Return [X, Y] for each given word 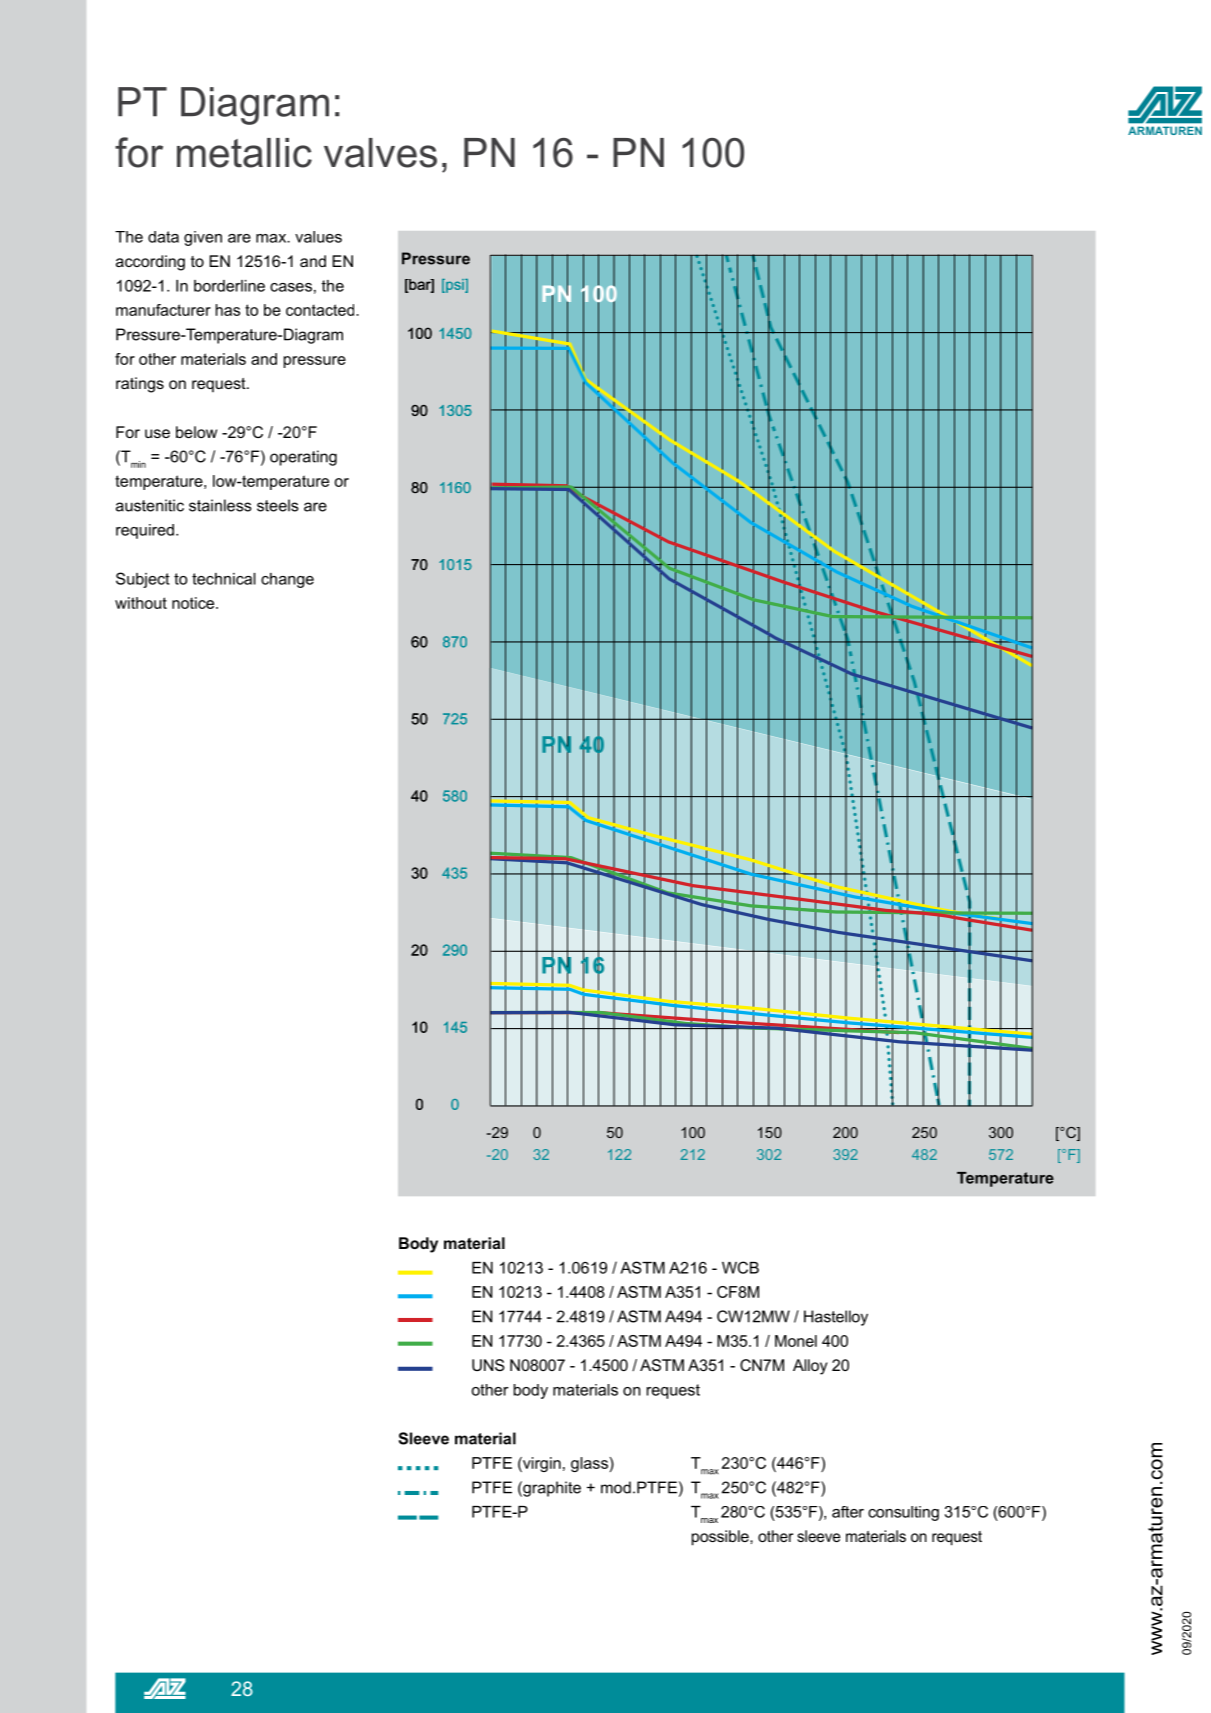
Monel [796, 1341]
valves [380, 153]
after [848, 1512]
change [287, 580]
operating [303, 458]
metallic [244, 153]
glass [589, 1464]
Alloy [810, 1367]
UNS [488, 1365]
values [318, 237]
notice [194, 603]
